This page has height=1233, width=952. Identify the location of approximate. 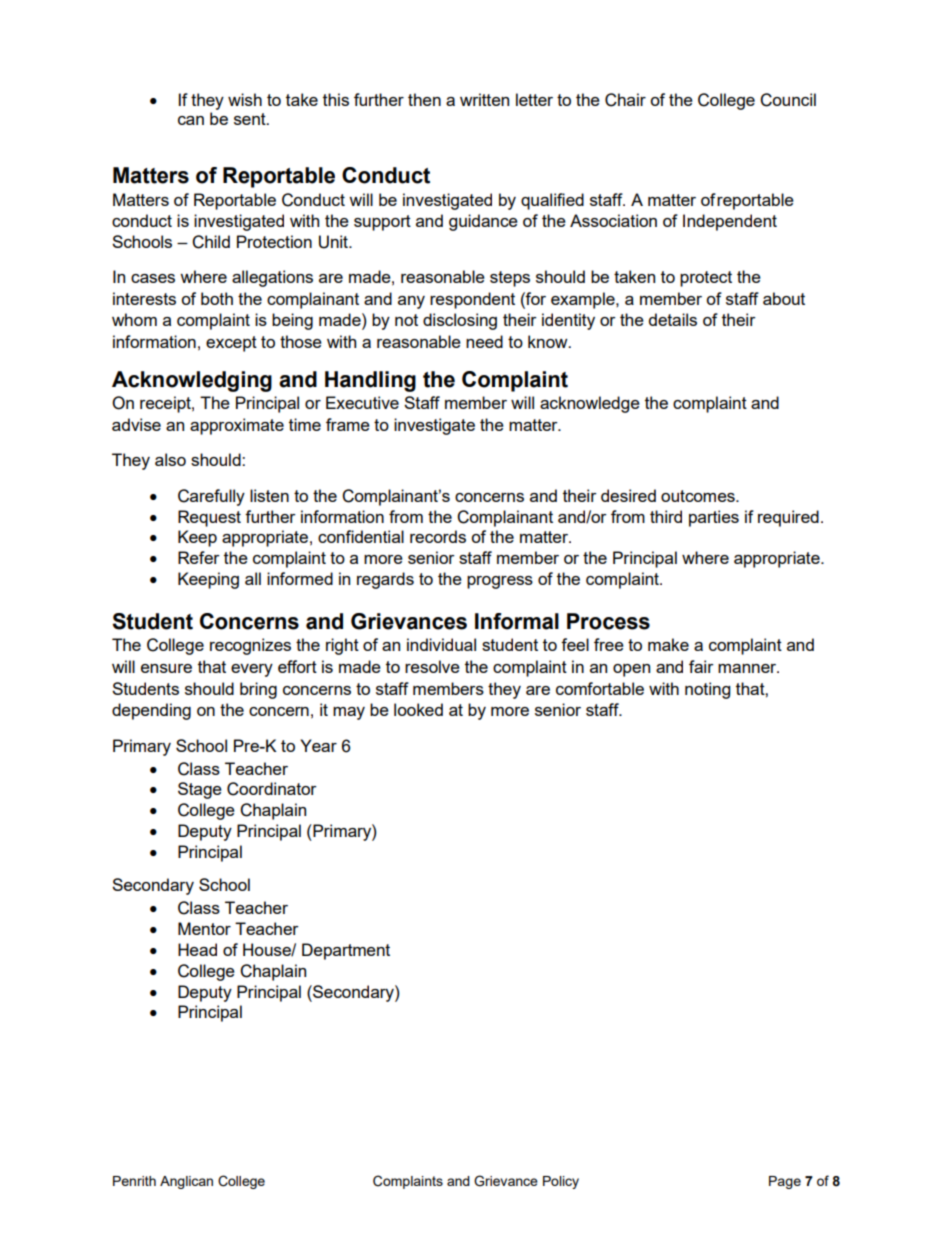
(237, 426).
